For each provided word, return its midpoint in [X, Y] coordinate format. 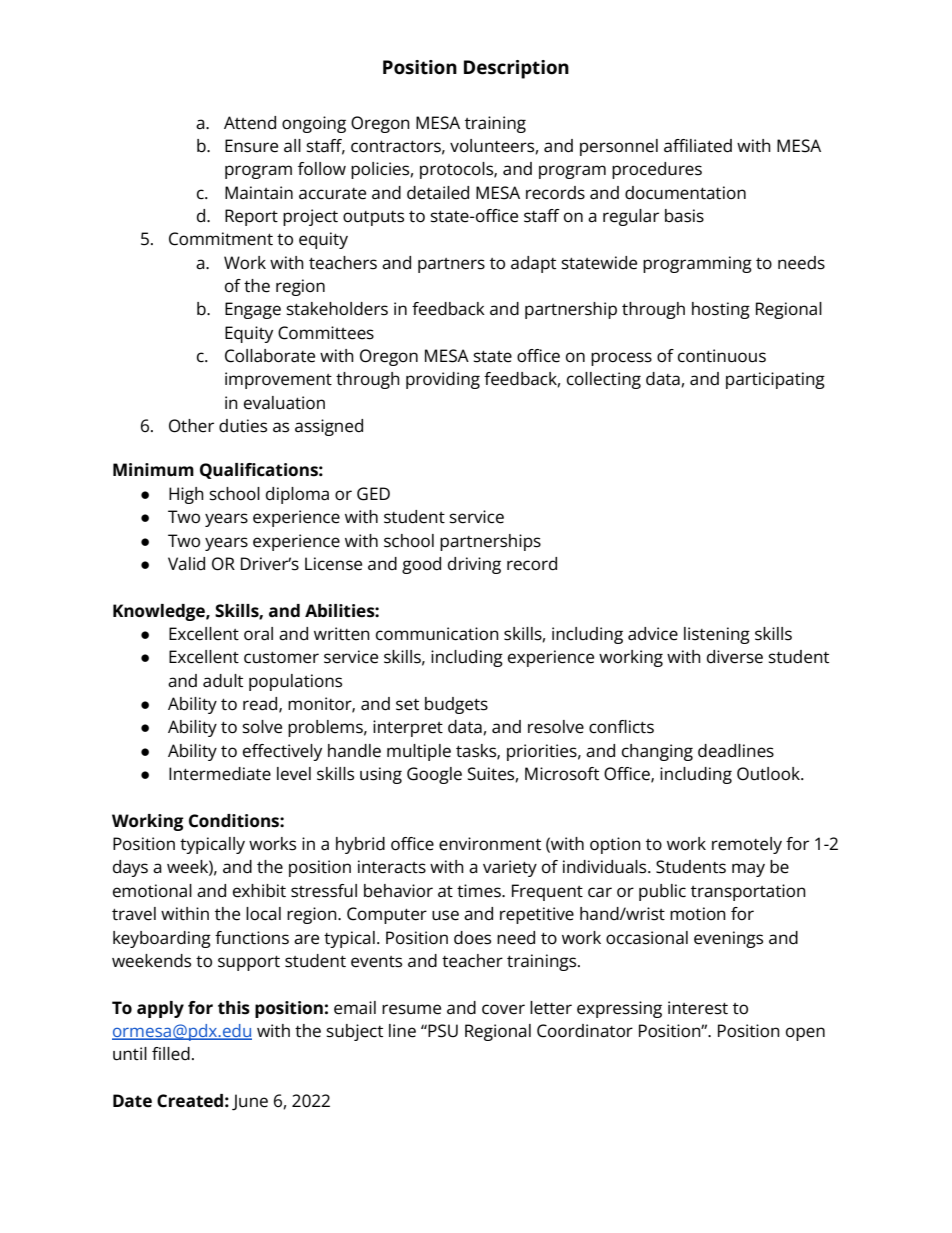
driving [474, 565]
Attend [250, 123]
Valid [186, 564]
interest [698, 1008]
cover [503, 1009]
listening [717, 635]
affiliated [698, 146]
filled [171, 1054]
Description [516, 69]
